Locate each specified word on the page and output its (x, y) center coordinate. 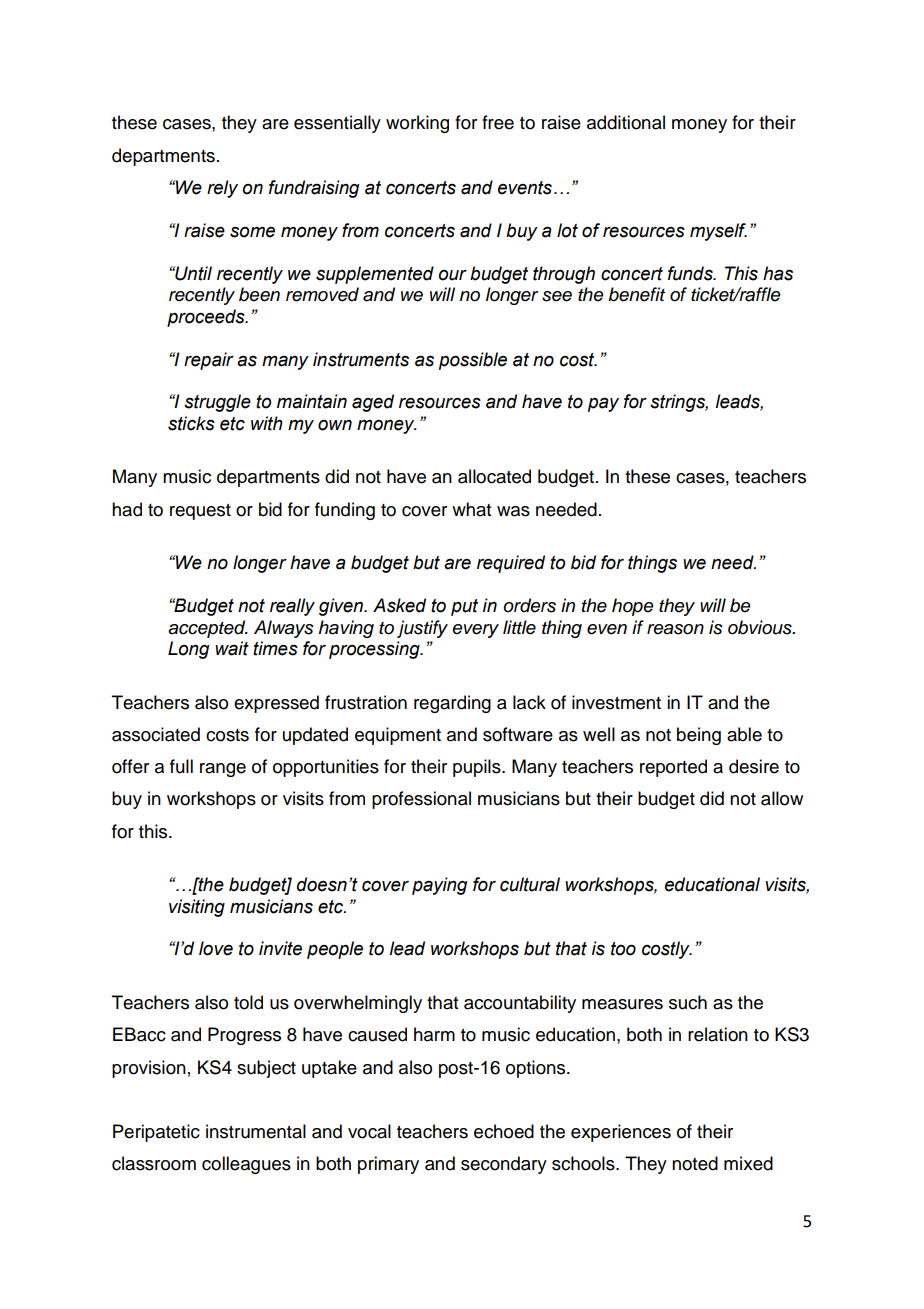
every (476, 631)
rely (222, 189)
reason (675, 629)
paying (439, 886)
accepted (208, 629)
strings (679, 403)
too (623, 949)
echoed (504, 1131)
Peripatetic (156, 1133)
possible (473, 361)
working (417, 124)
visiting (197, 908)
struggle (217, 403)
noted (695, 1163)
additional (626, 122)
